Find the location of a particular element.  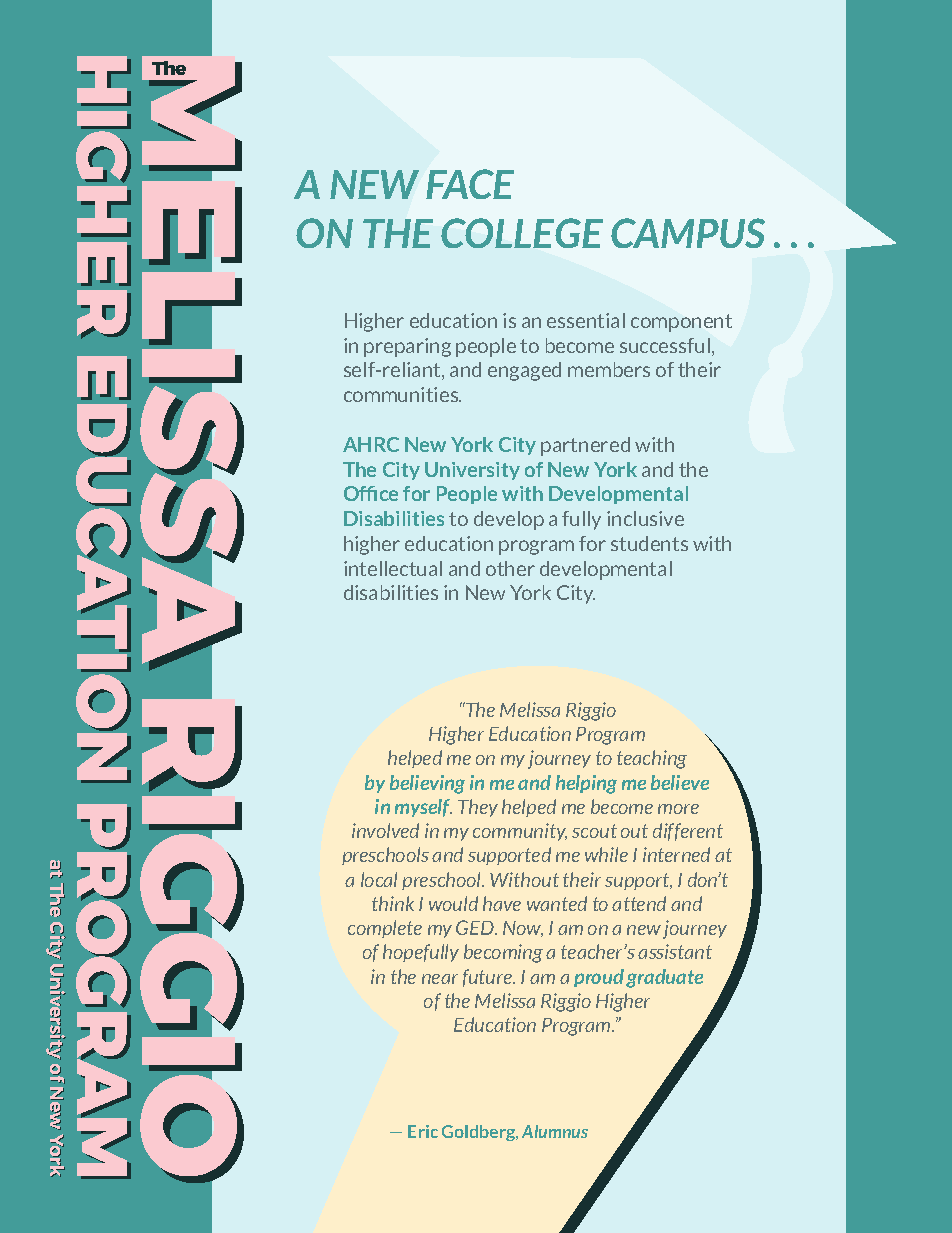

FACE is located at coordinates (470, 184).
